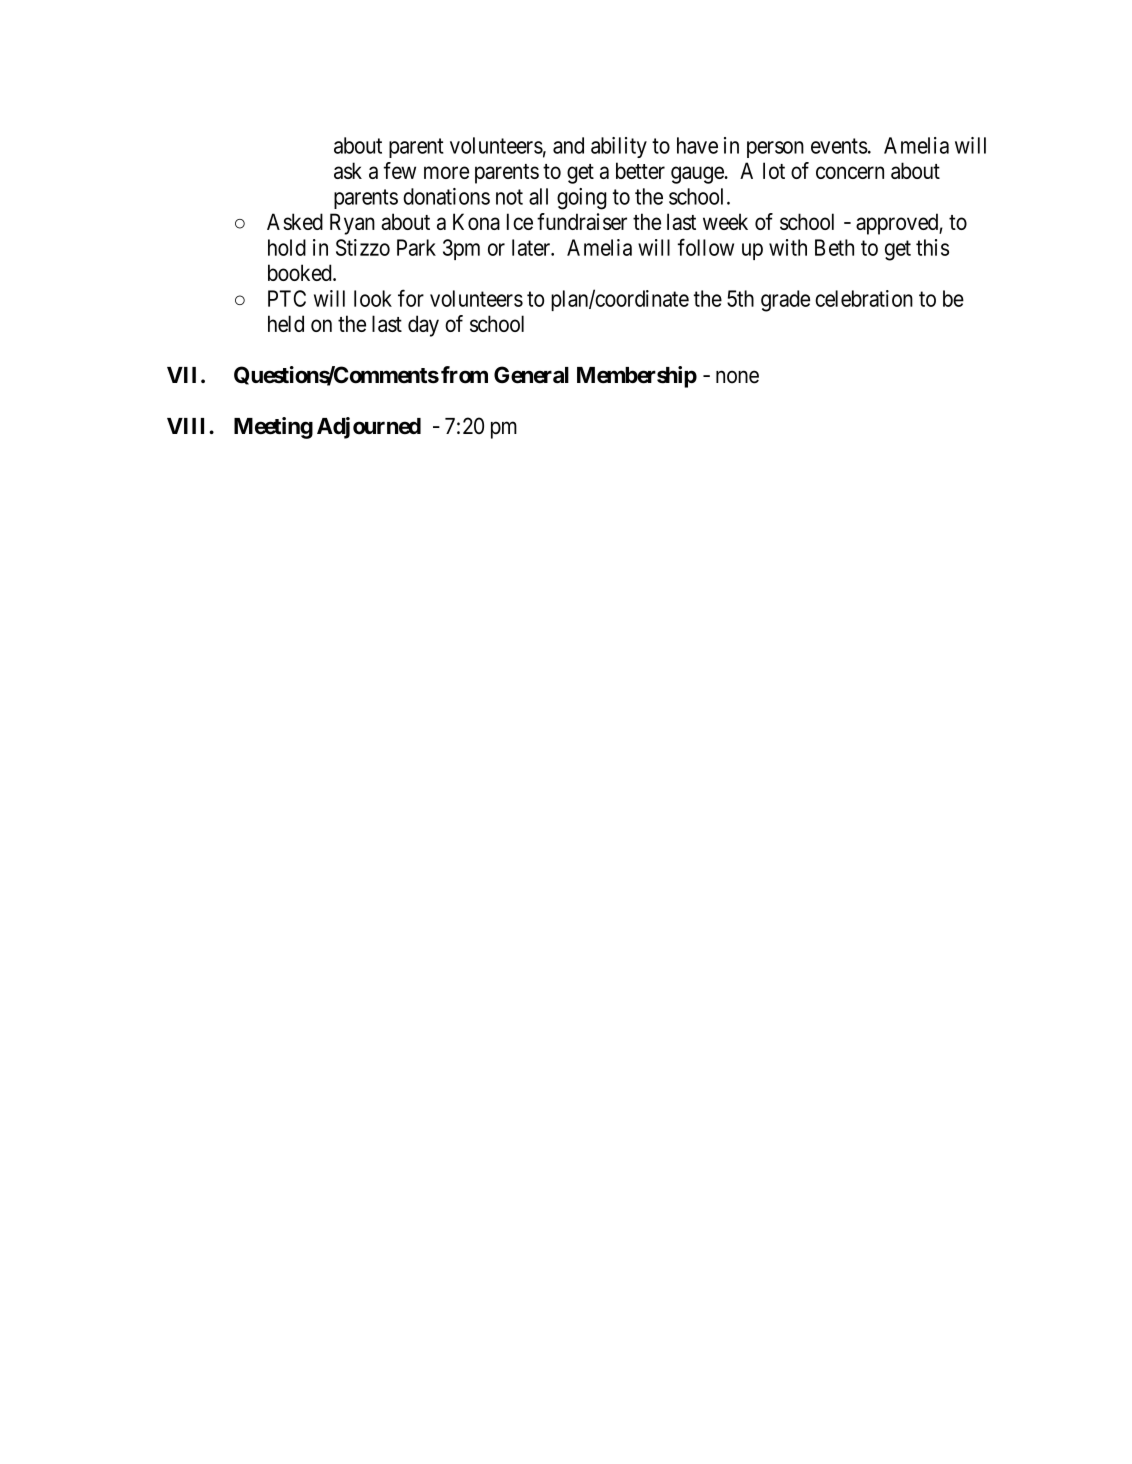 The height and width of the screenshot is (1464, 1132). I want to click on VIII, so click(188, 426).
